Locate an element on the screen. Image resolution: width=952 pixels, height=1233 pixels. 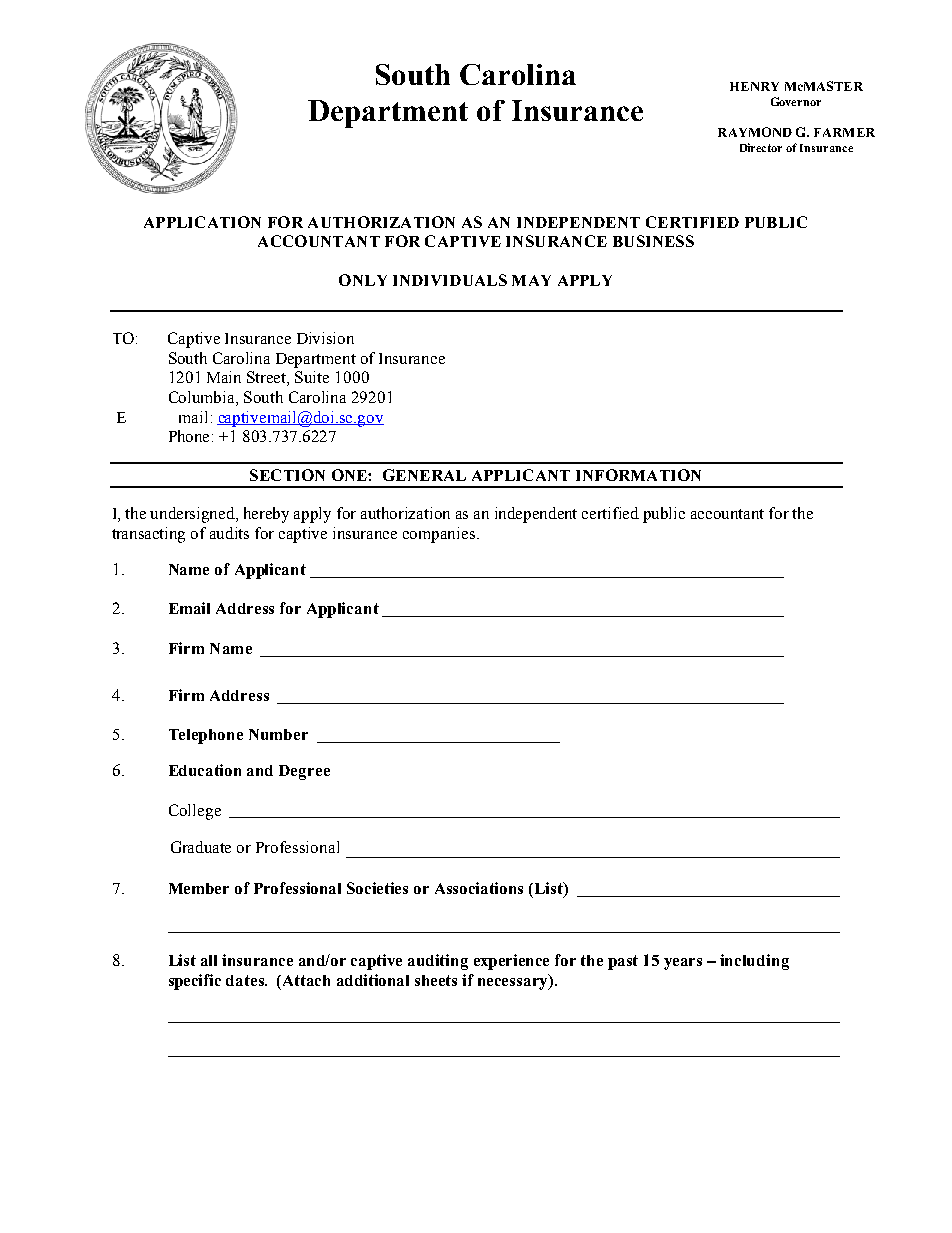
APPLICATION is located at coordinates (202, 222).
